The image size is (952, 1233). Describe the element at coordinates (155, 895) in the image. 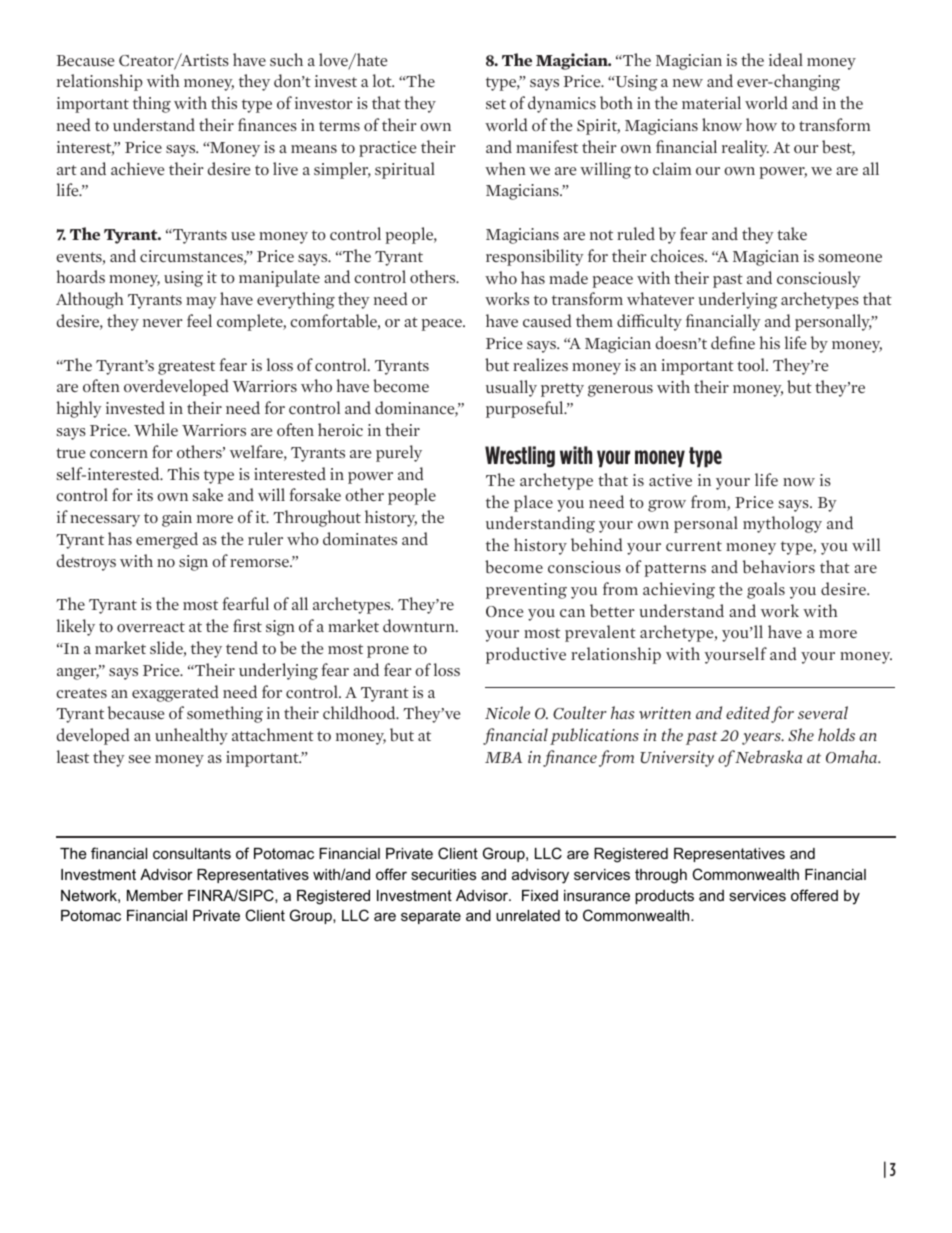

I see `Member` at that location.
